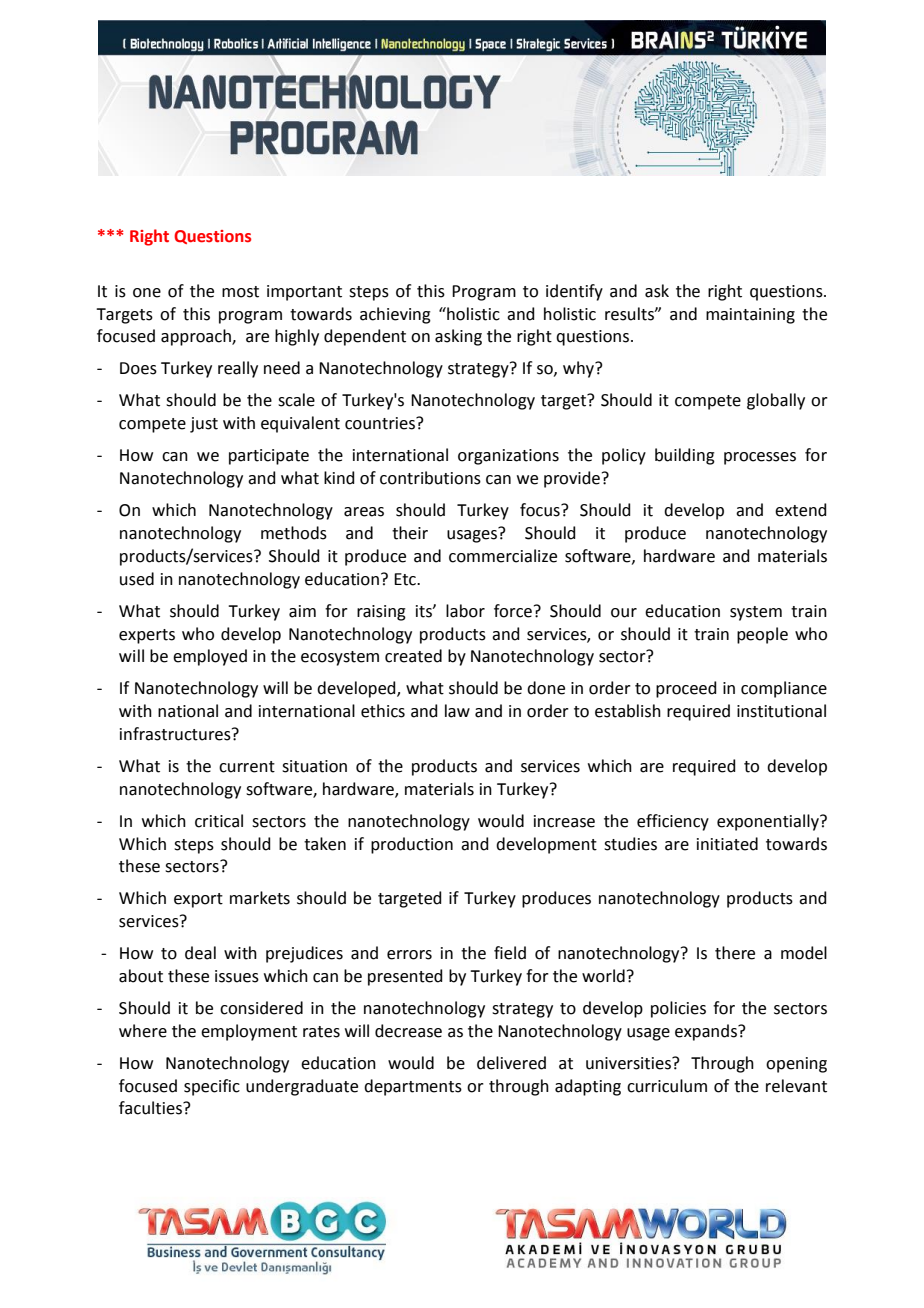 The image size is (924, 1308). Describe the element at coordinates (750, 316) in the image. I see `maintaining` at that location.
